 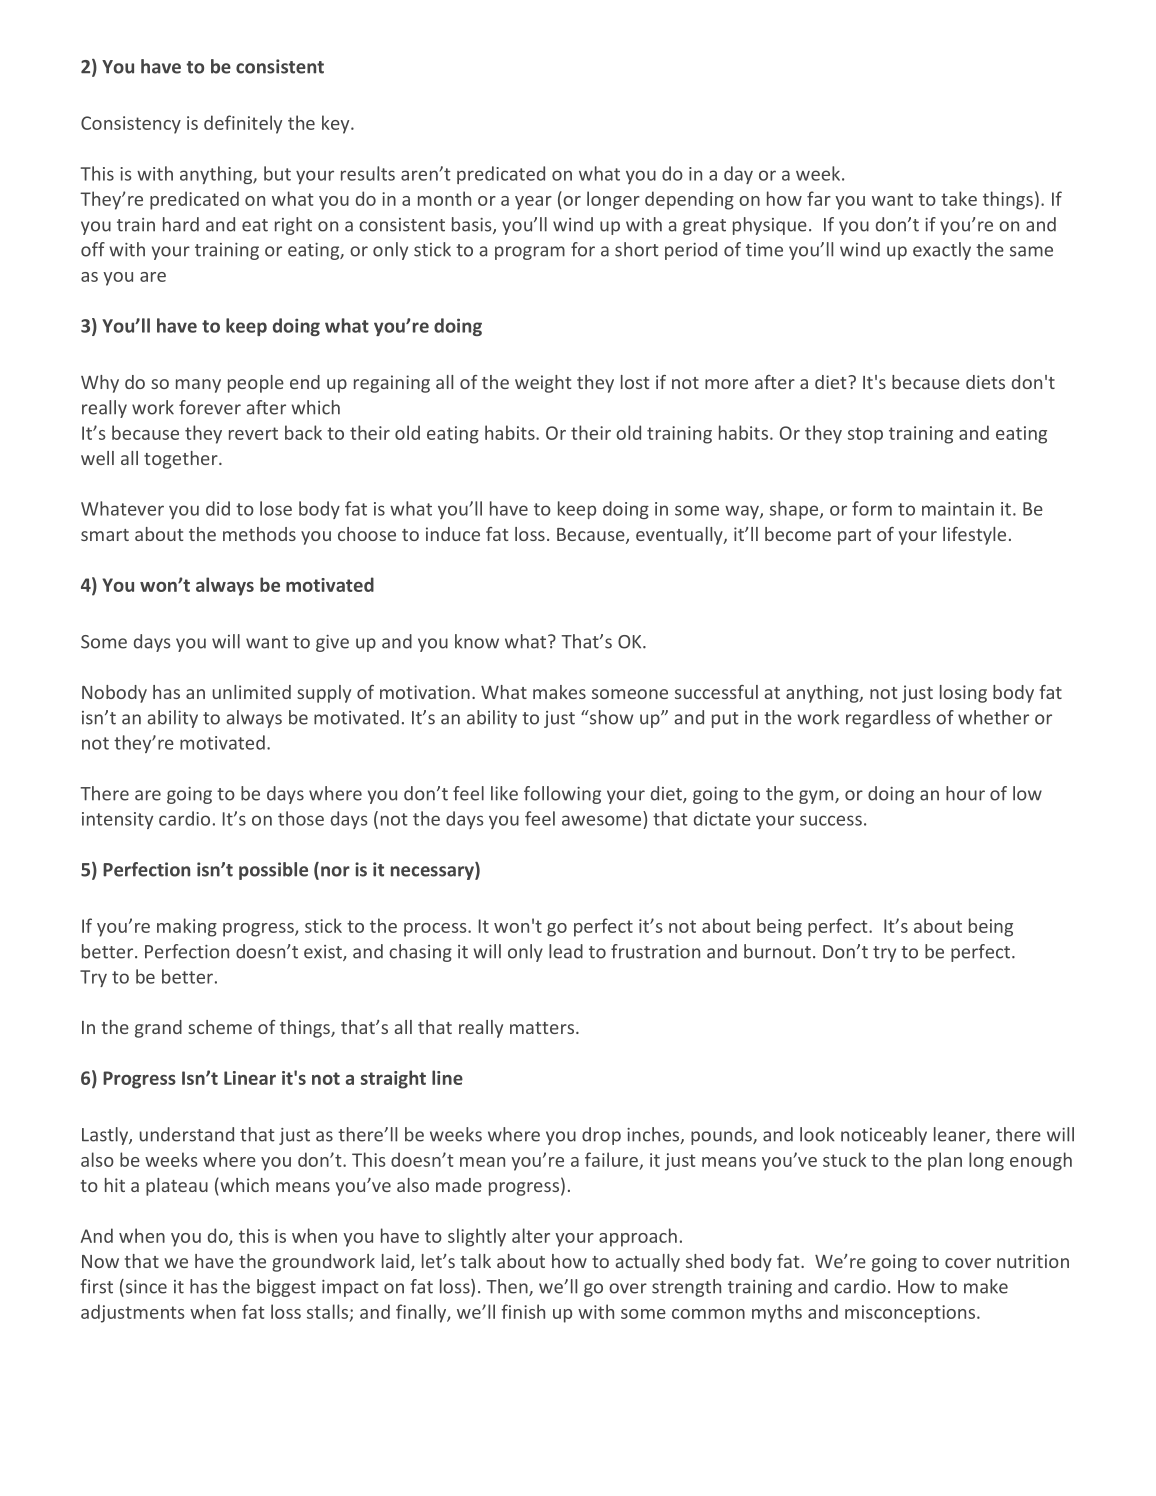 What do you see at coordinates (777, 951) in the screenshot?
I see `burnout` at bounding box center [777, 951].
